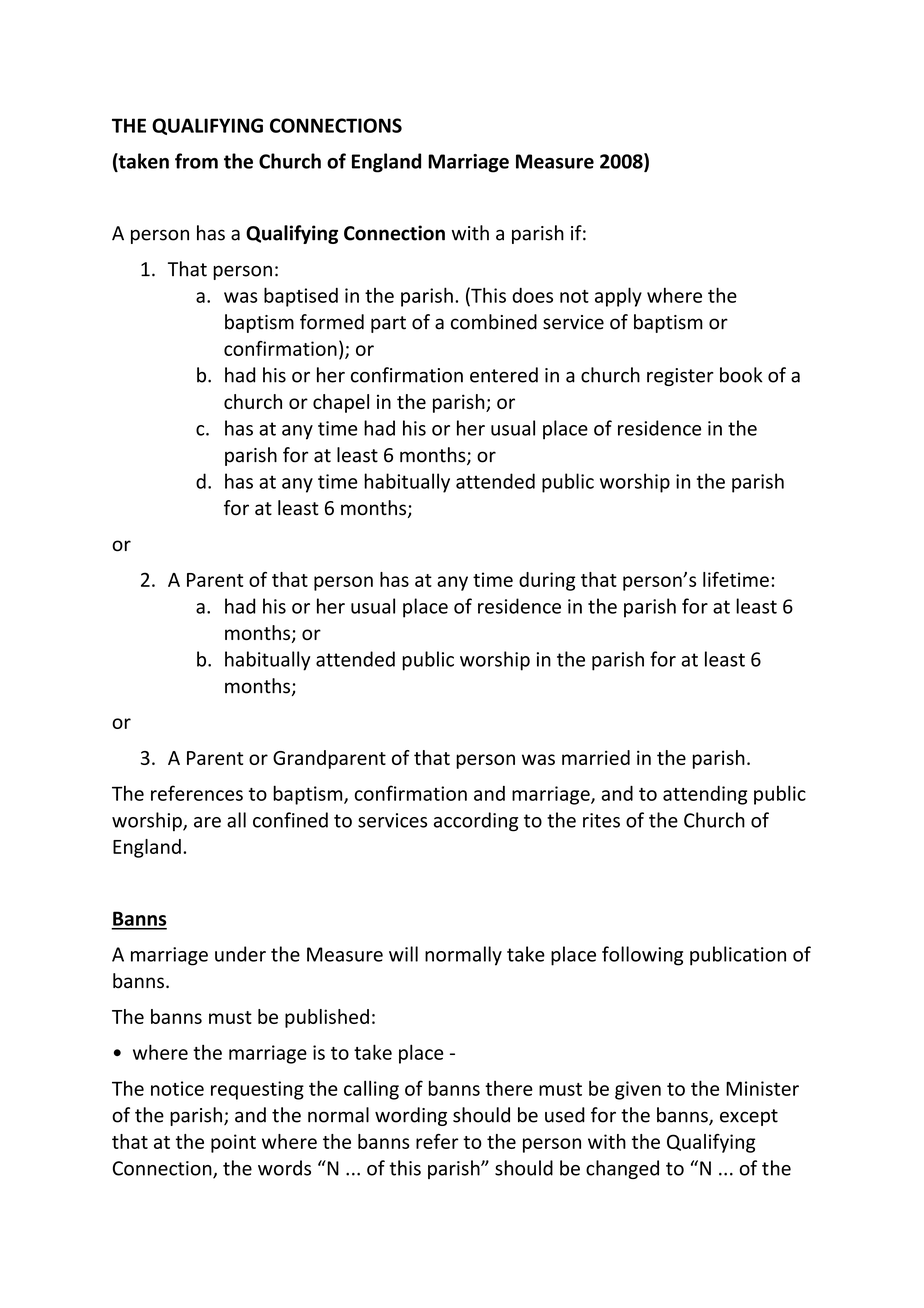 This image has height=1308, width=924. I want to click on wording, so click(411, 1116).
